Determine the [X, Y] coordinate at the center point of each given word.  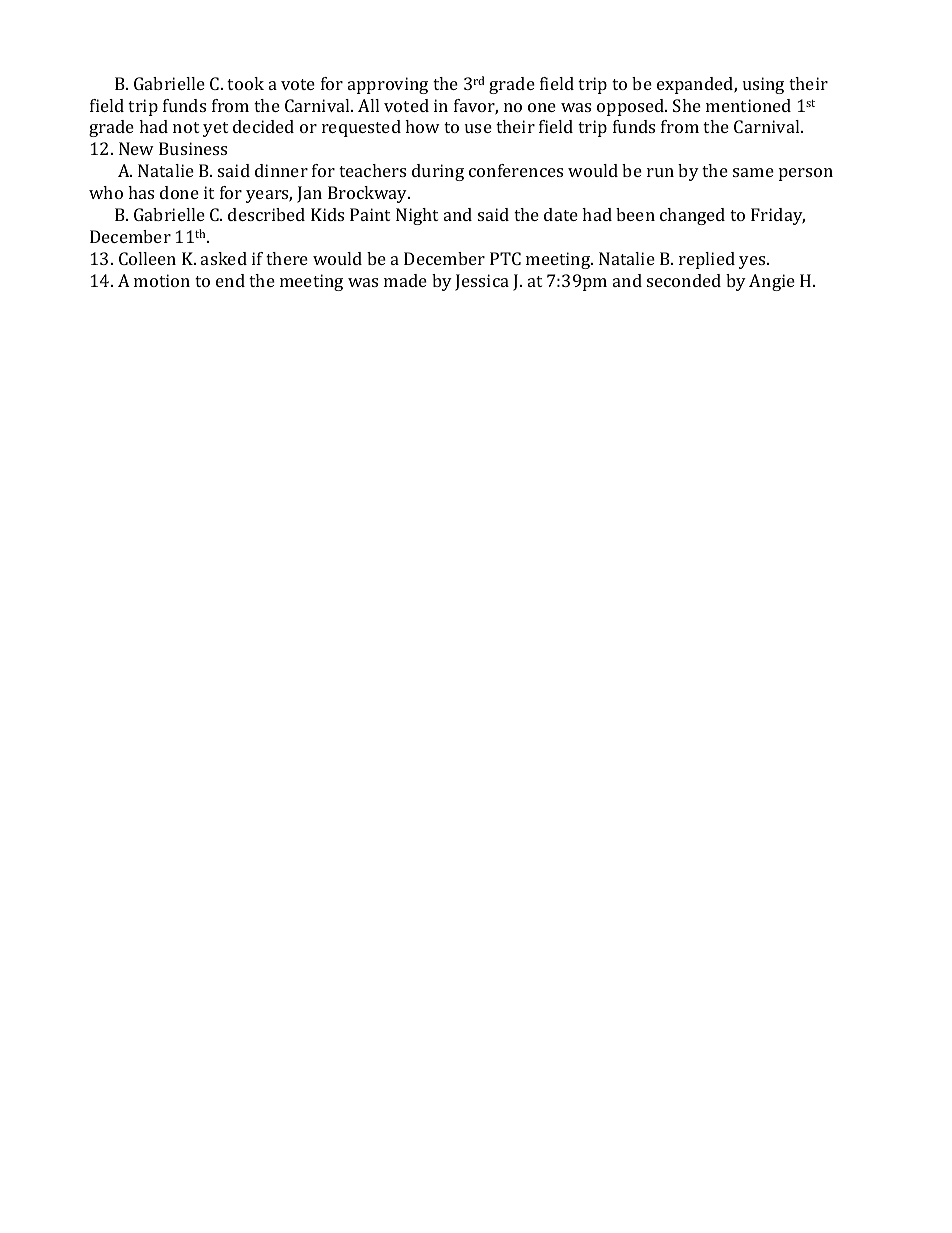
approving [388, 85]
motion [162, 280]
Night [417, 216]
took [245, 83]
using [763, 85]
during [438, 172]
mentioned [748, 105]
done [179, 192]
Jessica [482, 282]
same [753, 172]
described [266, 214]
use [478, 128]
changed [692, 216]
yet [215, 129]
